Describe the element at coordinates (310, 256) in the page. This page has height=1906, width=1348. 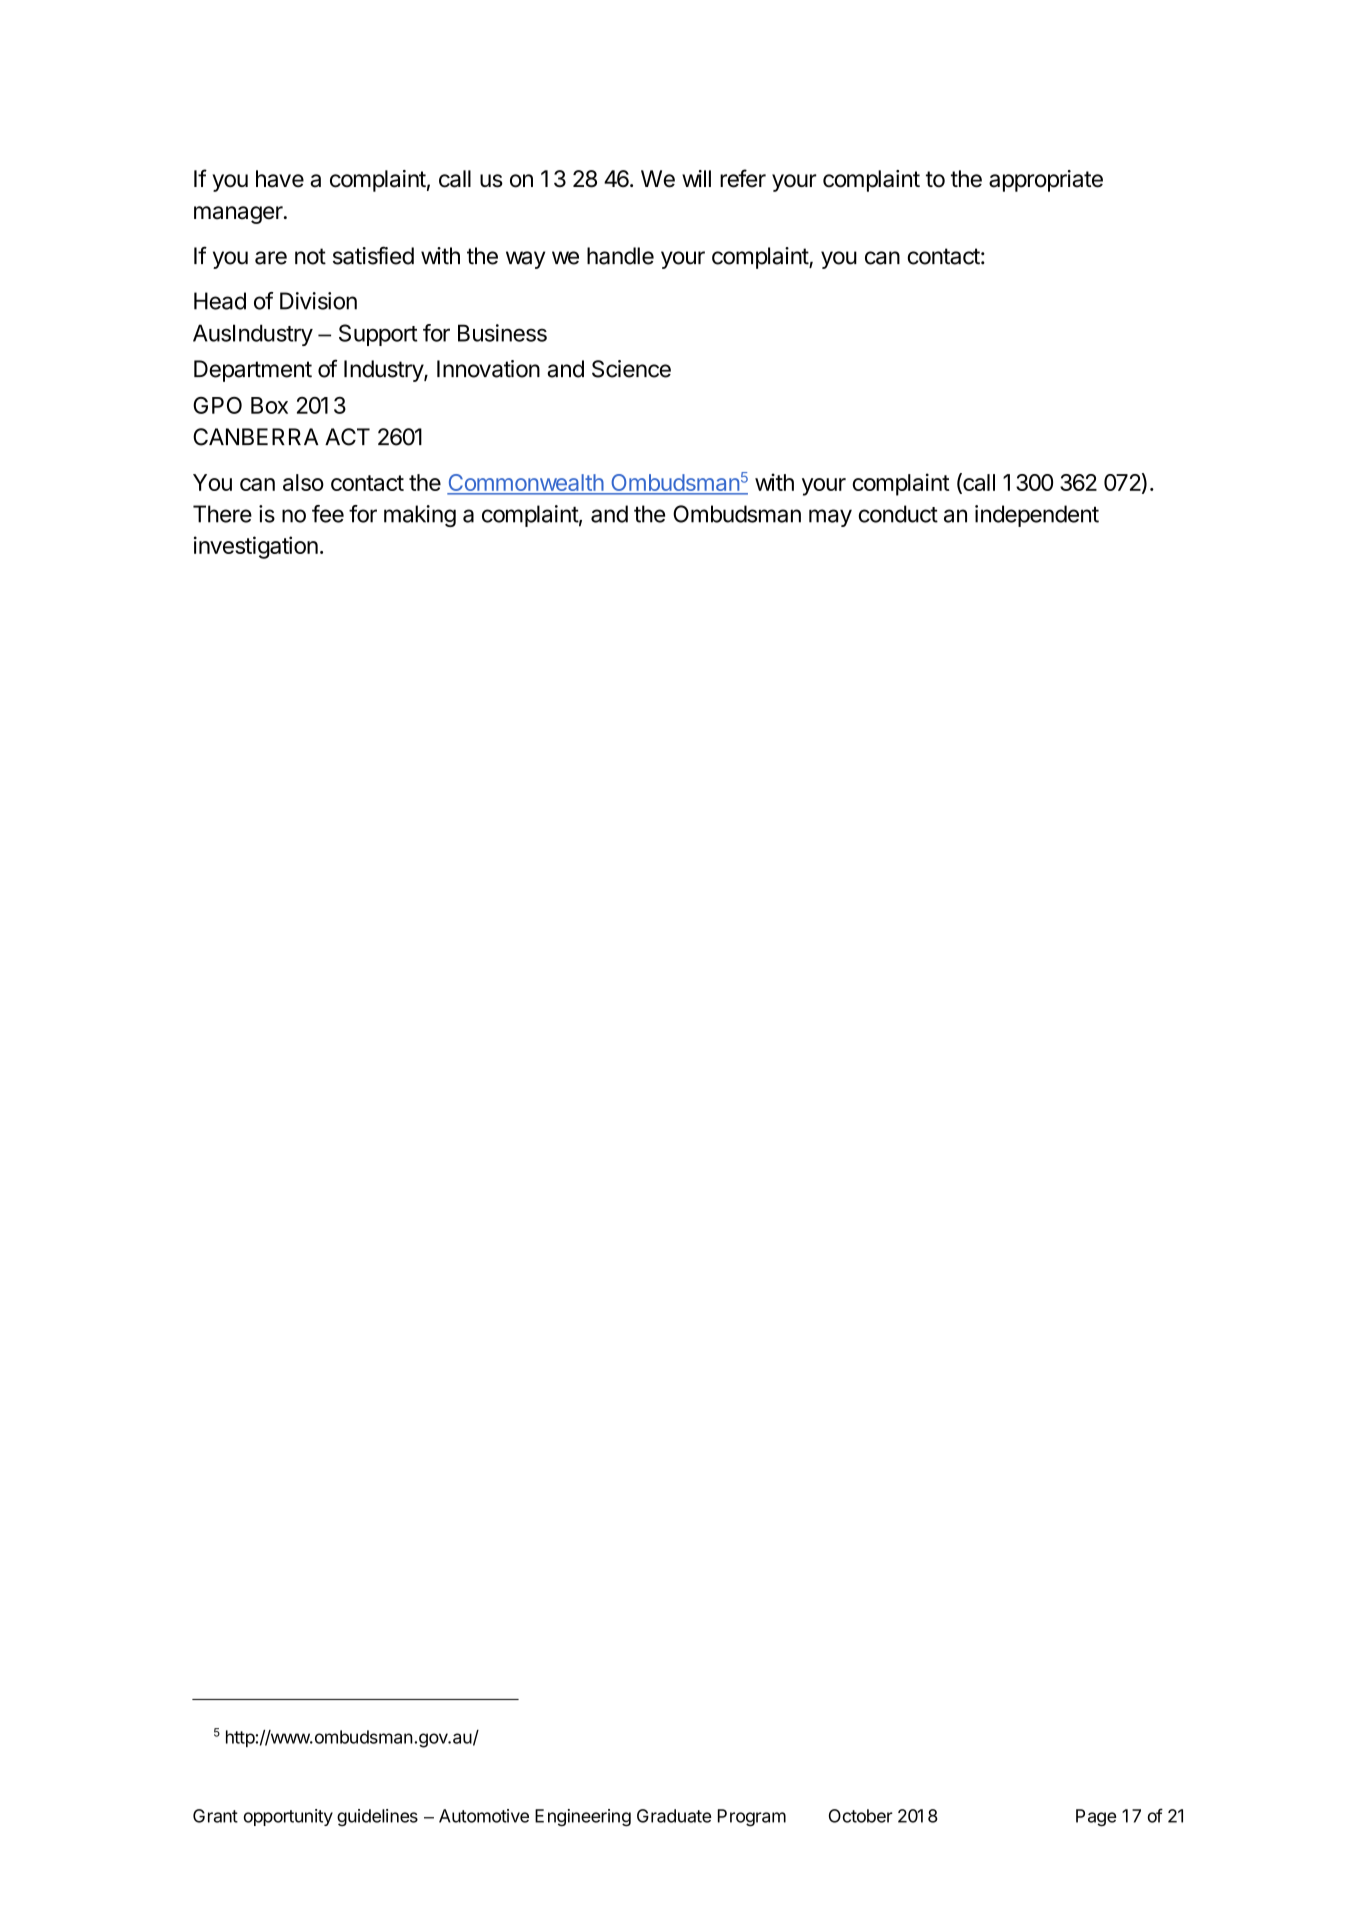
I see `not` at that location.
